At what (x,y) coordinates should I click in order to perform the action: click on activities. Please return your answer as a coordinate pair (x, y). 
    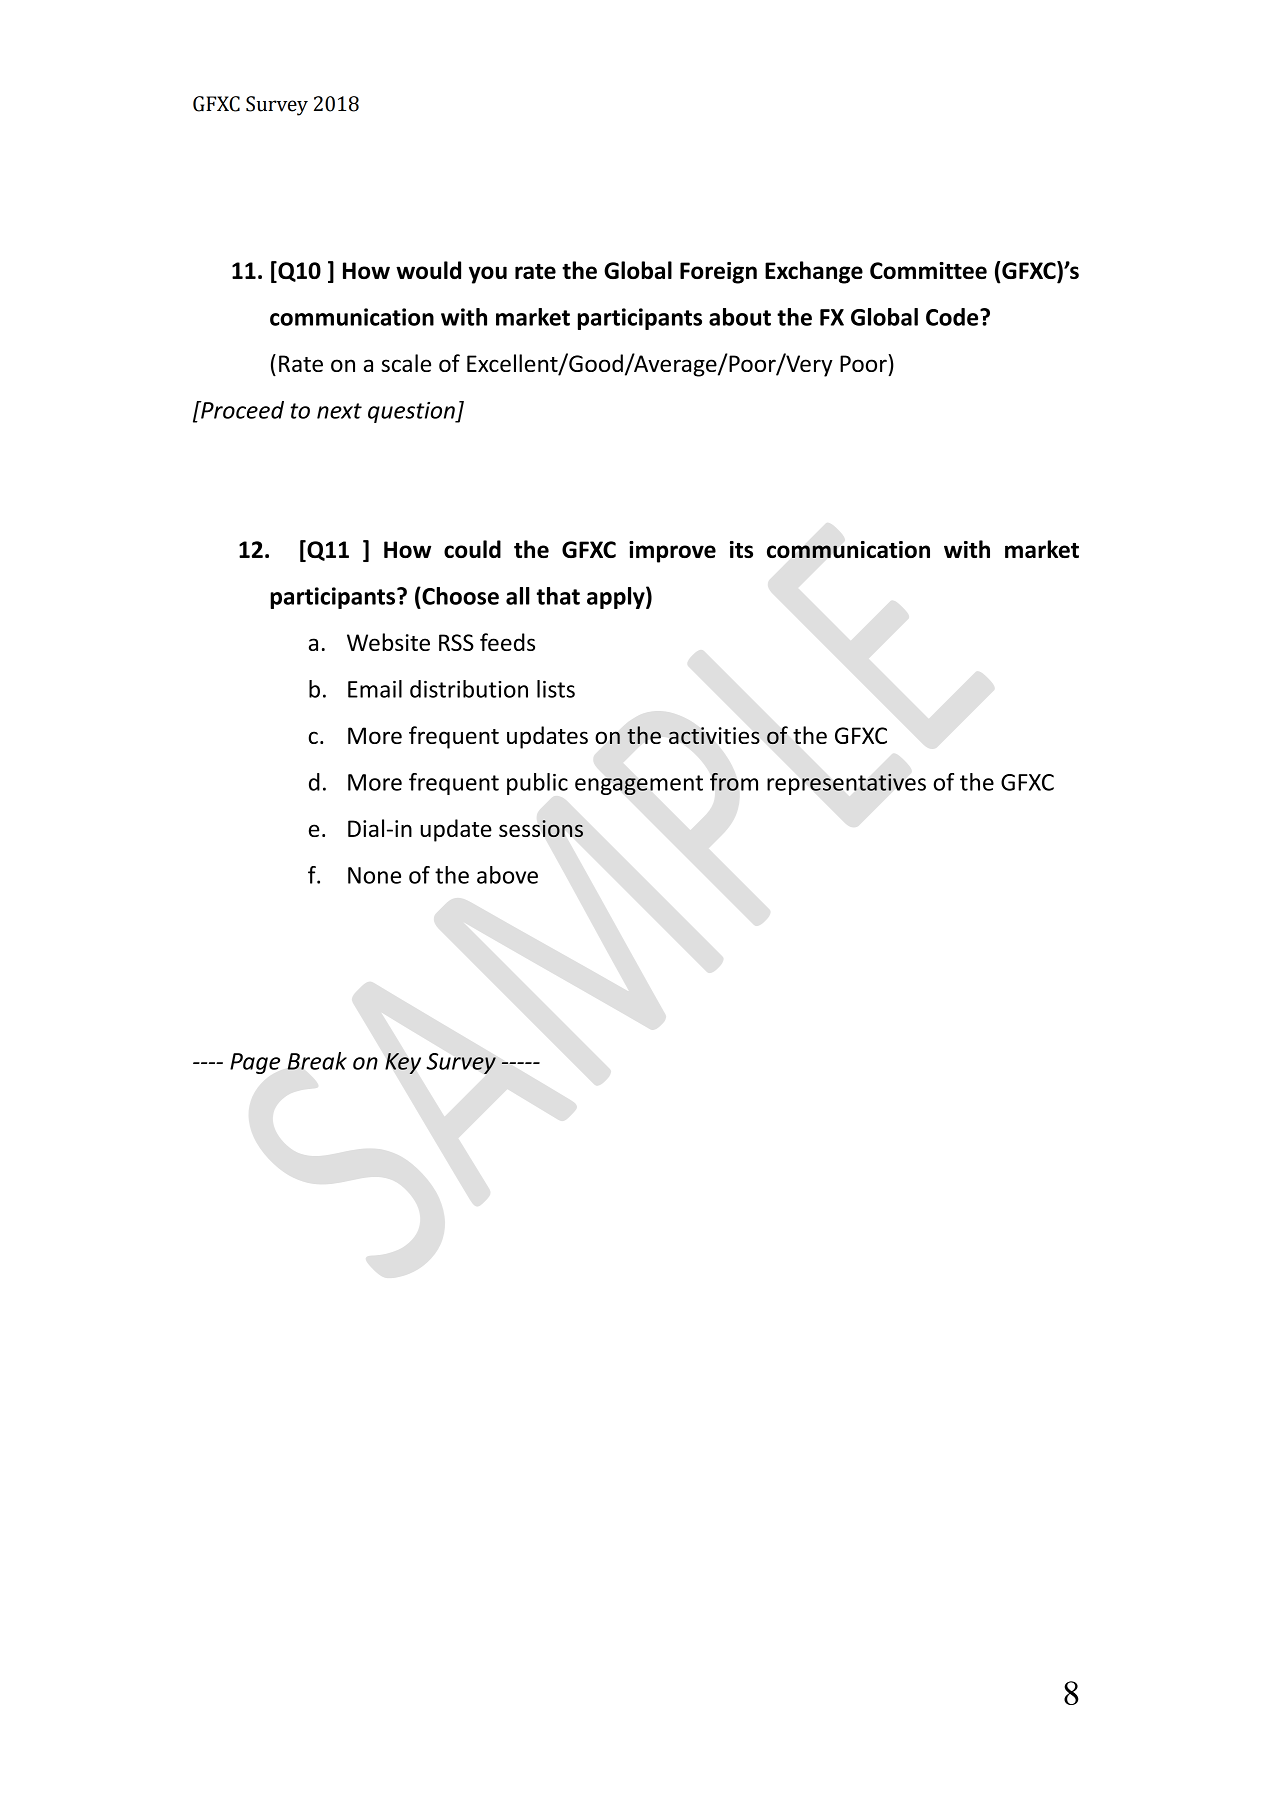
    Looking at the image, I should click on (714, 736).
